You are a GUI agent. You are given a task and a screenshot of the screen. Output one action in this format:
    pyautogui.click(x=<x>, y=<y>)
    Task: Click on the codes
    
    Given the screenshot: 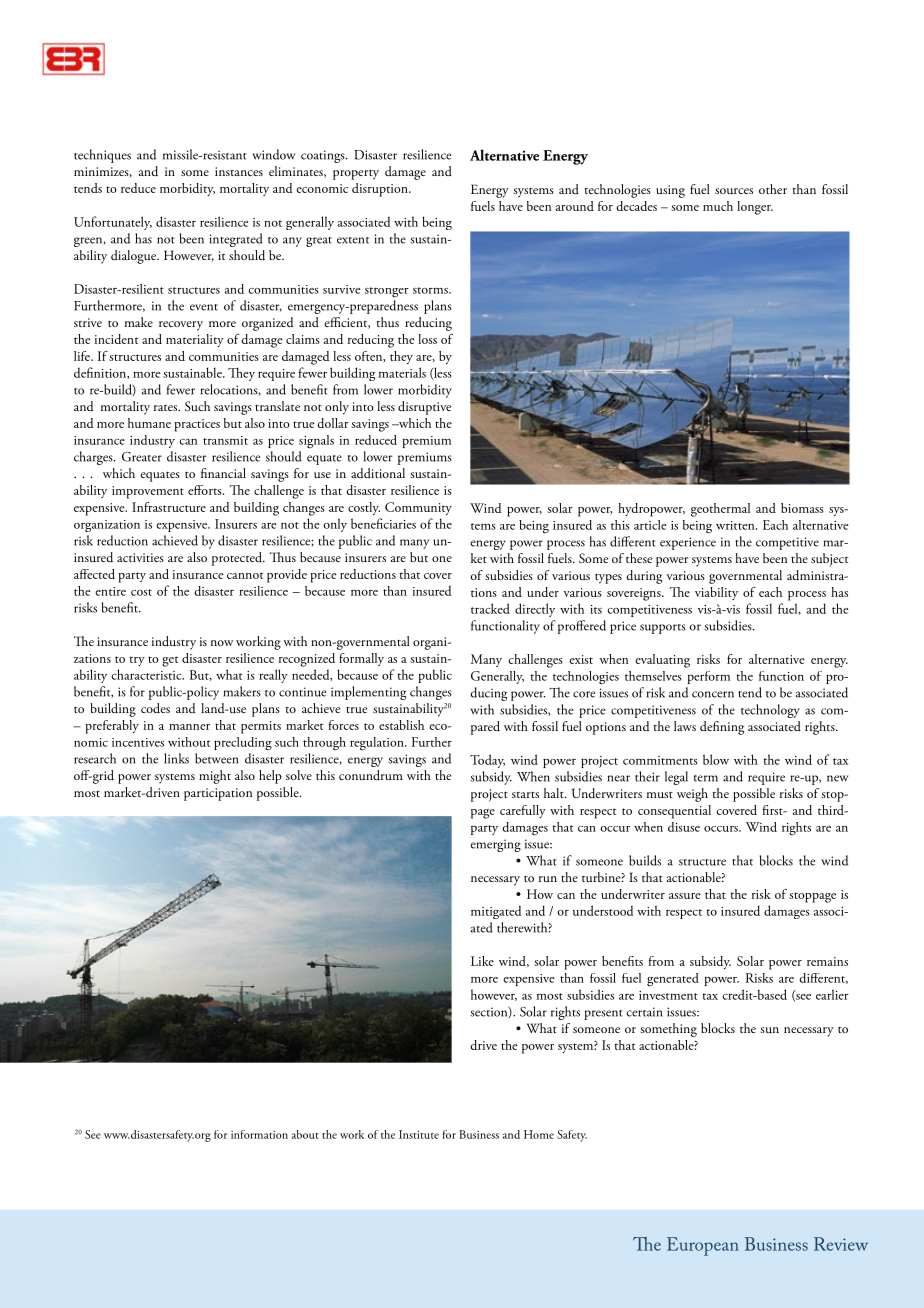 What is the action you would take?
    pyautogui.click(x=155, y=708)
